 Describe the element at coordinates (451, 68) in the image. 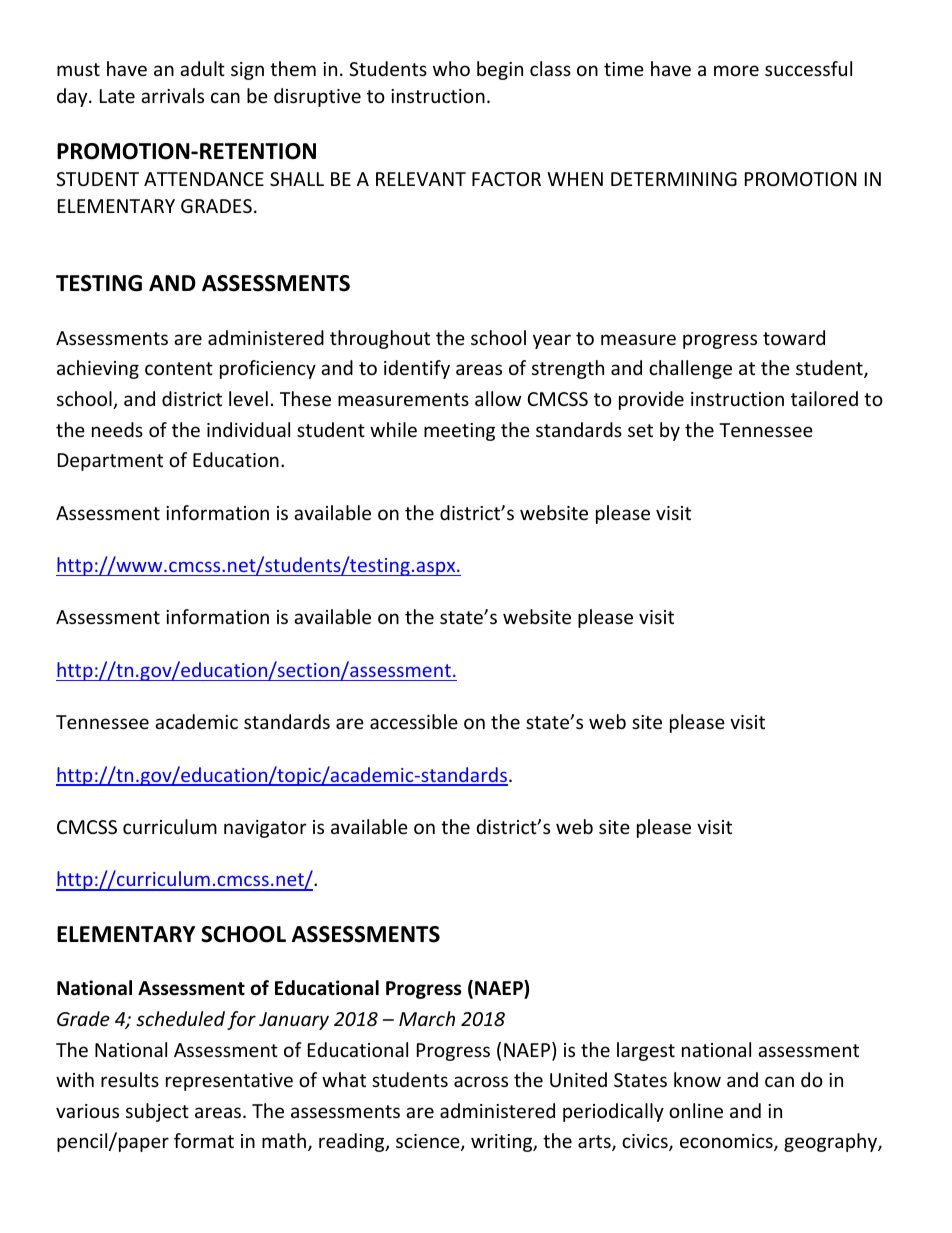

I see `who` at that location.
